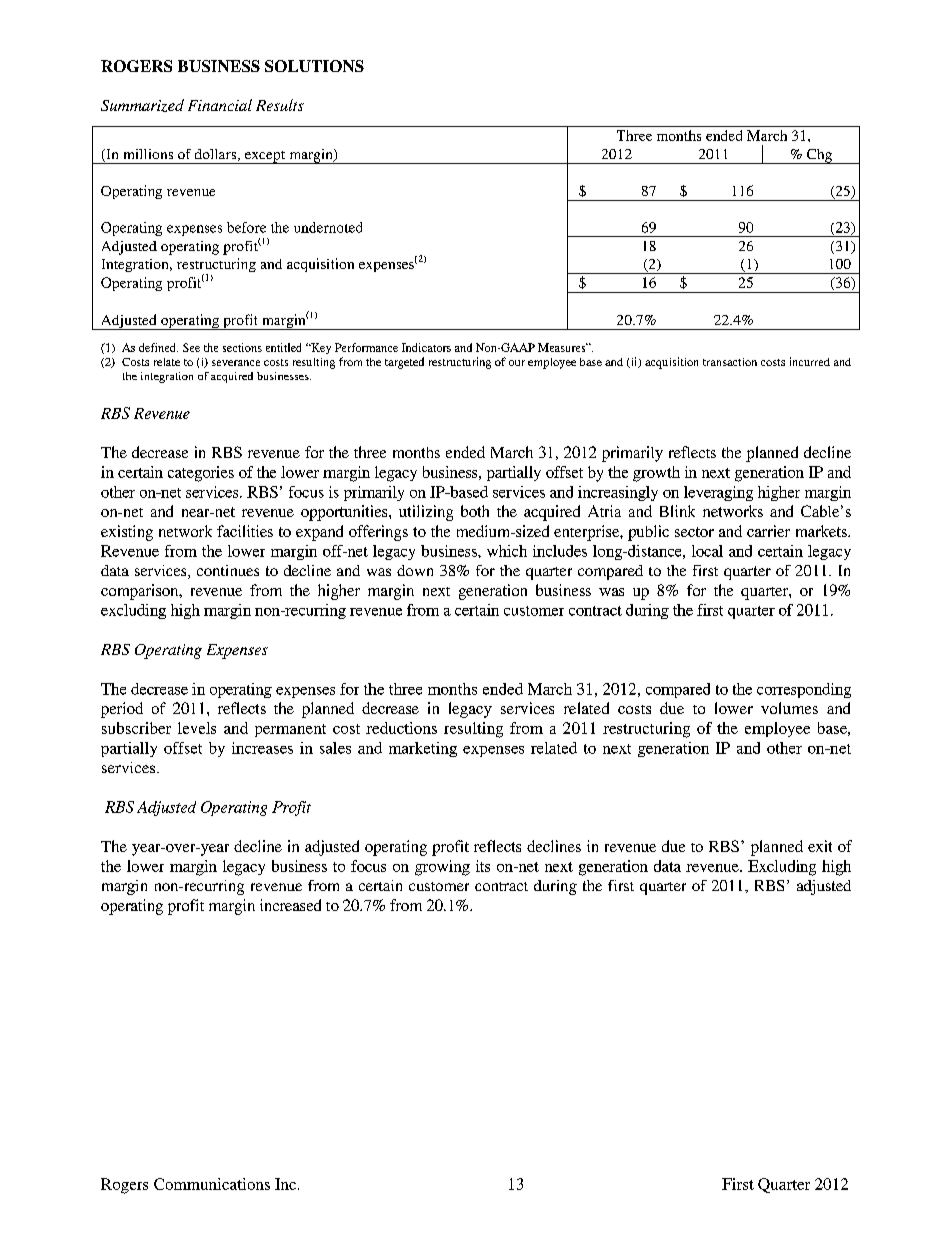  Describe the element at coordinates (212, 1184) in the image. I see `Communications` at that location.
